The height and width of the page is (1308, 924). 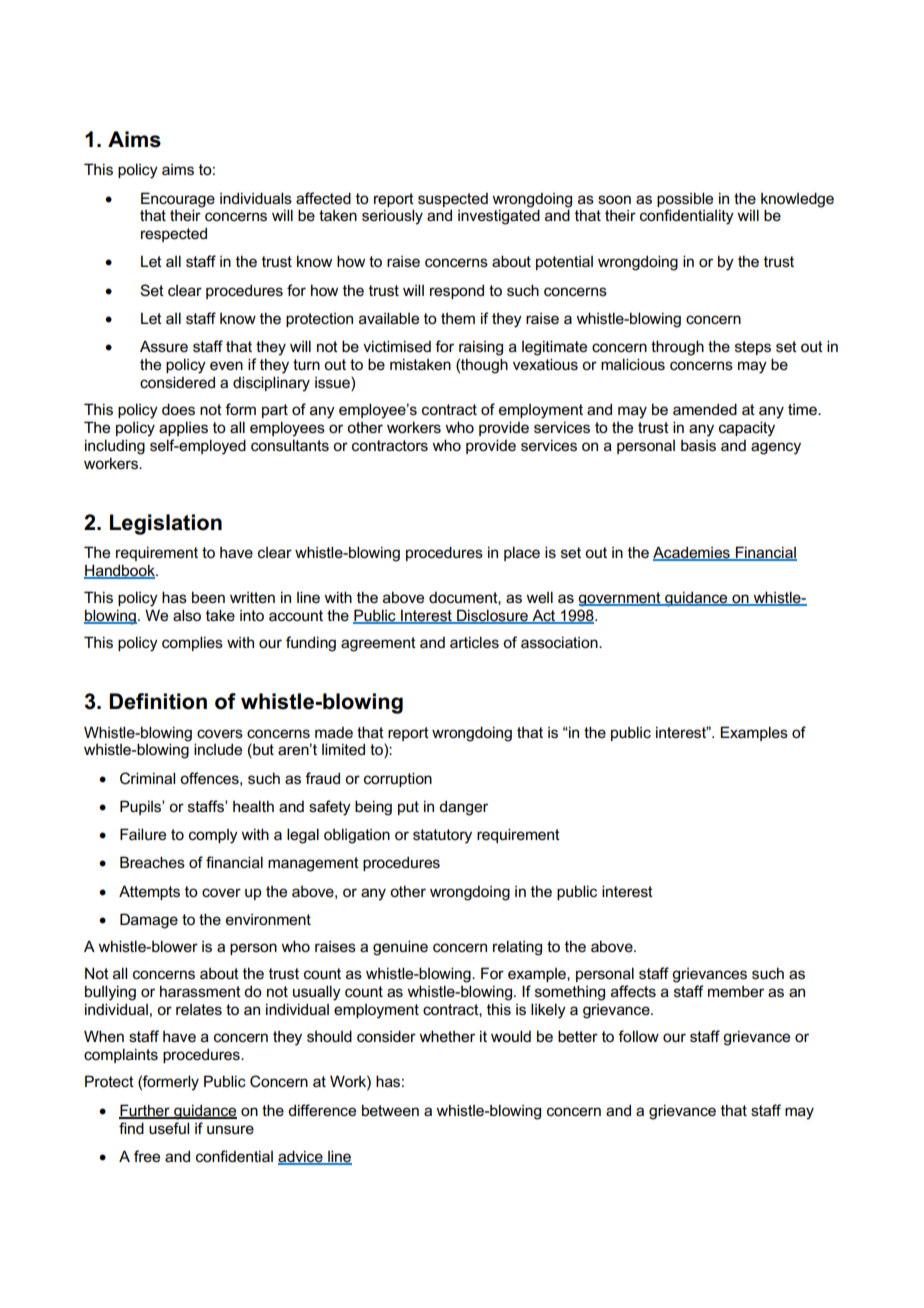 I want to click on Legislation, so click(x=166, y=524).
